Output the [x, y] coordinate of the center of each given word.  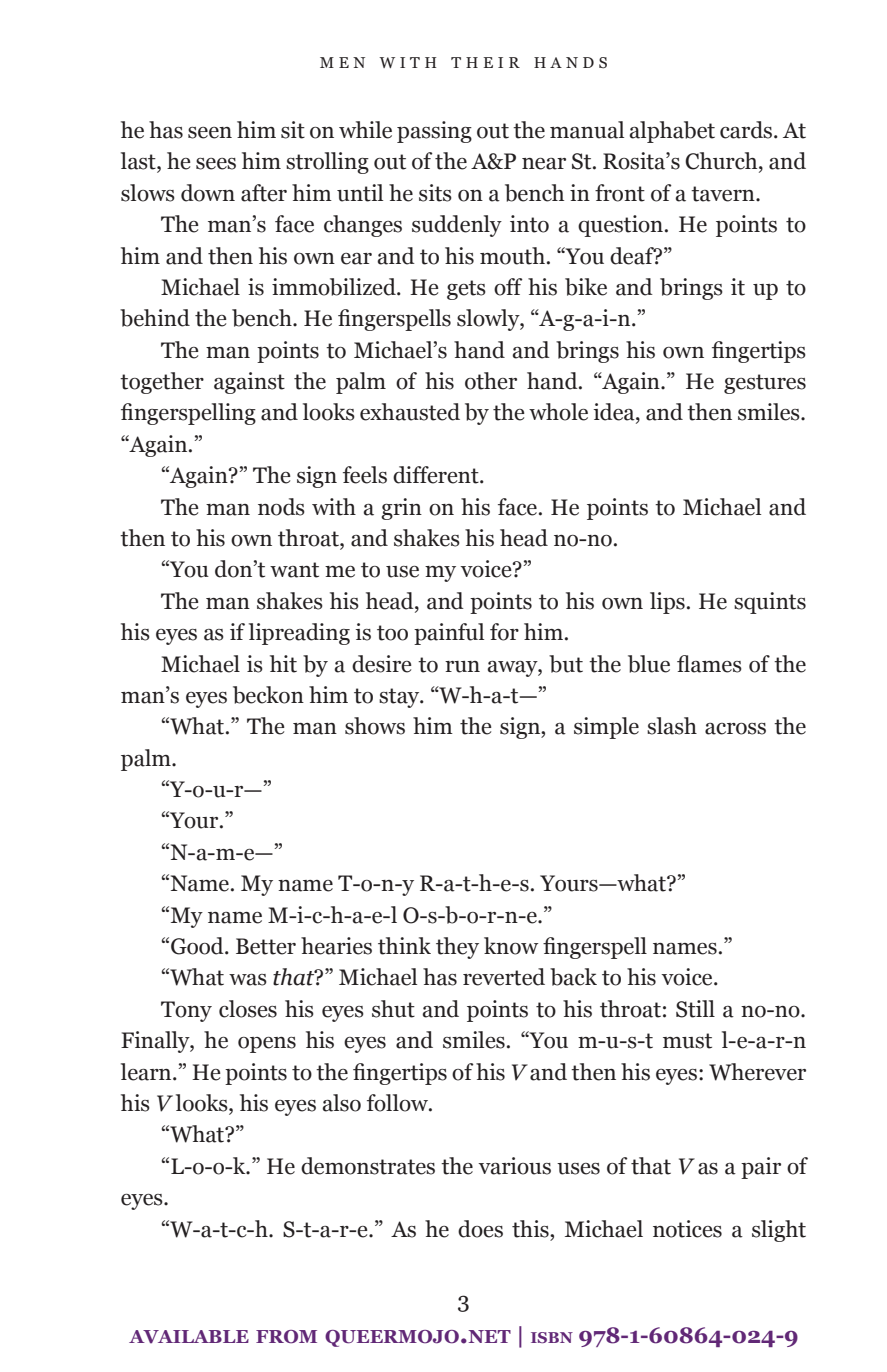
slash [672, 726]
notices [687, 1229]
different [437, 475]
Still [695, 1009]
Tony [186, 1011]
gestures [765, 384]
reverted [504, 977]
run [462, 667]
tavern [724, 194]
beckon [268, 695]
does [480, 1229]
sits [435, 193]
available [189, 1337]
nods [281, 507]
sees [216, 164]
